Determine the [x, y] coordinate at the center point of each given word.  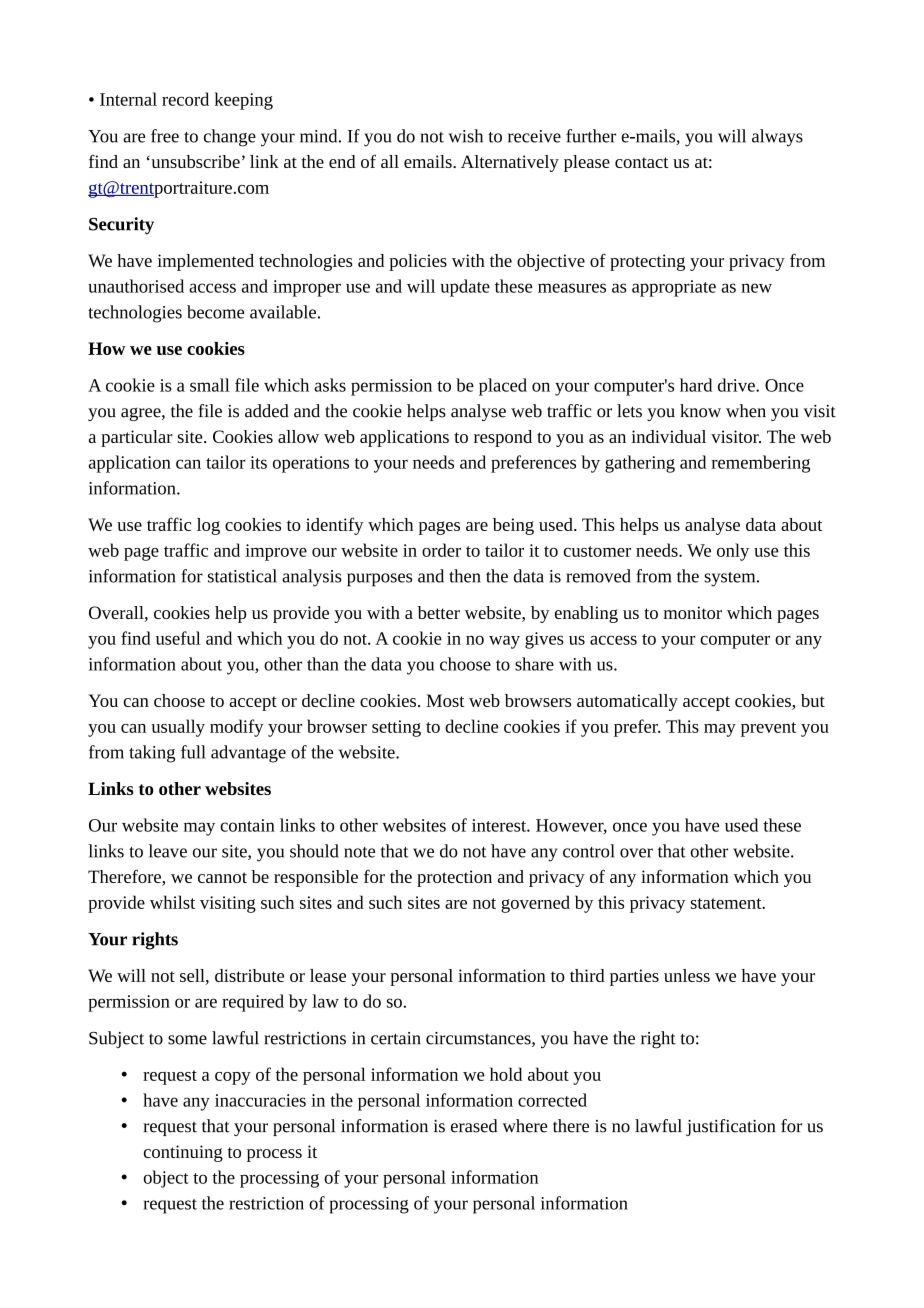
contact [641, 162]
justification [731, 1127]
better [439, 612]
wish [466, 136]
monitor [693, 612]
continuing [183, 1153]
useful [178, 638]
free [165, 136]
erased [474, 1126]
